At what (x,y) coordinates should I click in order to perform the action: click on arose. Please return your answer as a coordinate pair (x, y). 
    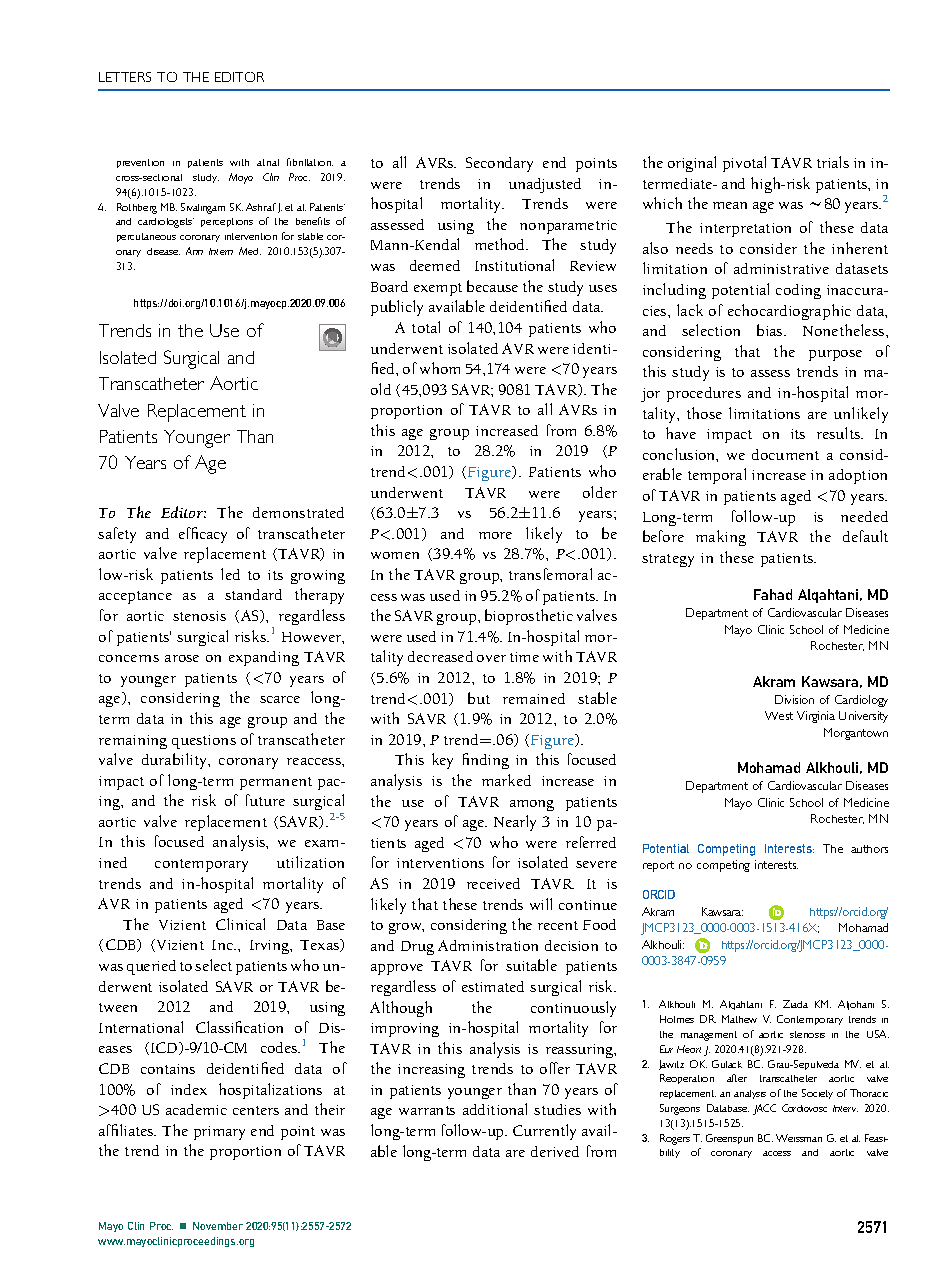
    Looking at the image, I should click on (182, 658).
